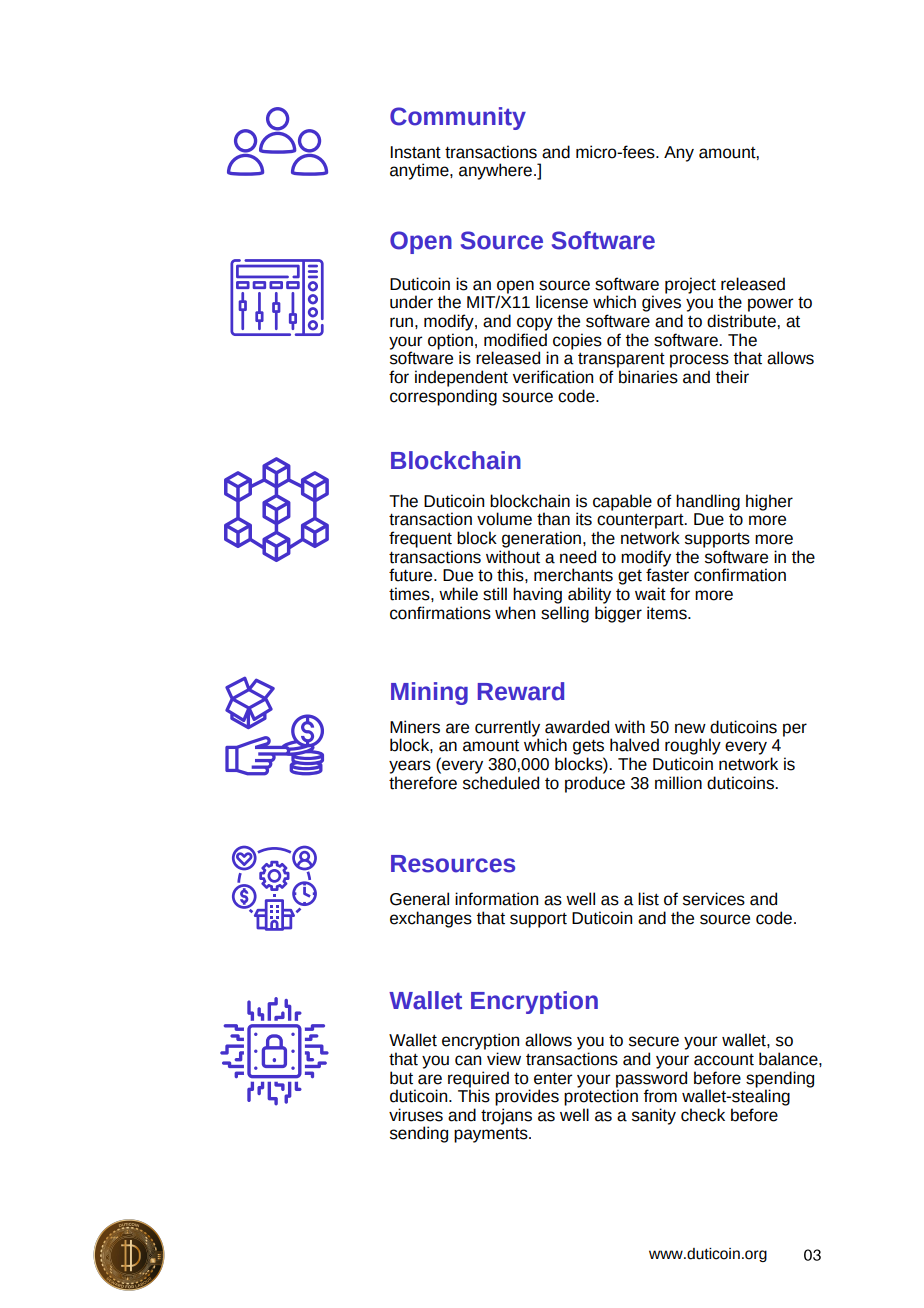 Image resolution: width=924 pixels, height=1308 pixels. I want to click on viruses, so click(416, 1115).
